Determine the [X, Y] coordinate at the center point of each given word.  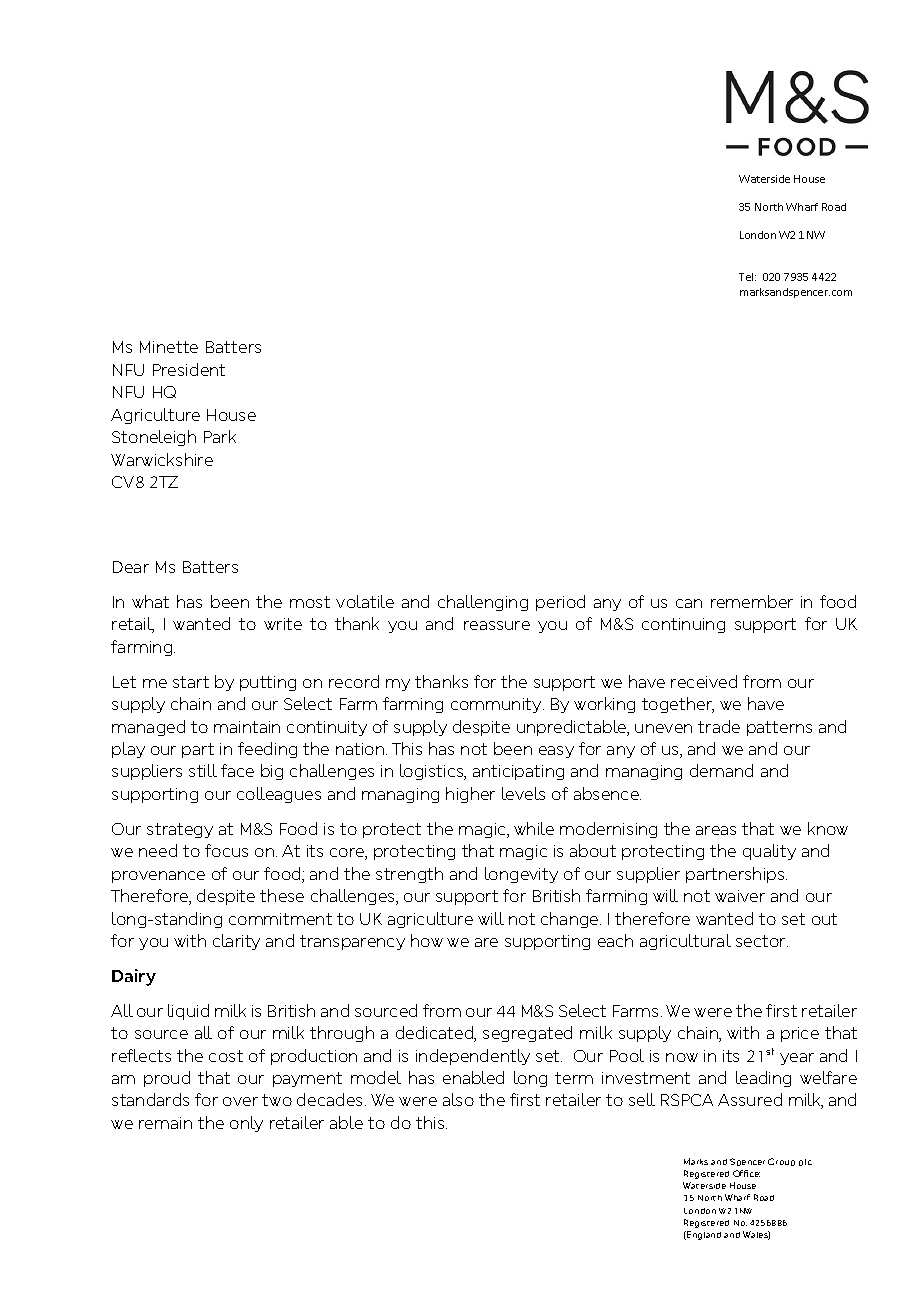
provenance [158, 877]
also [458, 1099]
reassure [497, 625]
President [189, 369]
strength [409, 875]
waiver [740, 896]
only [246, 1124]
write [283, 624]
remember [752, 601]
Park [220, 436]
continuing [683, 625]
